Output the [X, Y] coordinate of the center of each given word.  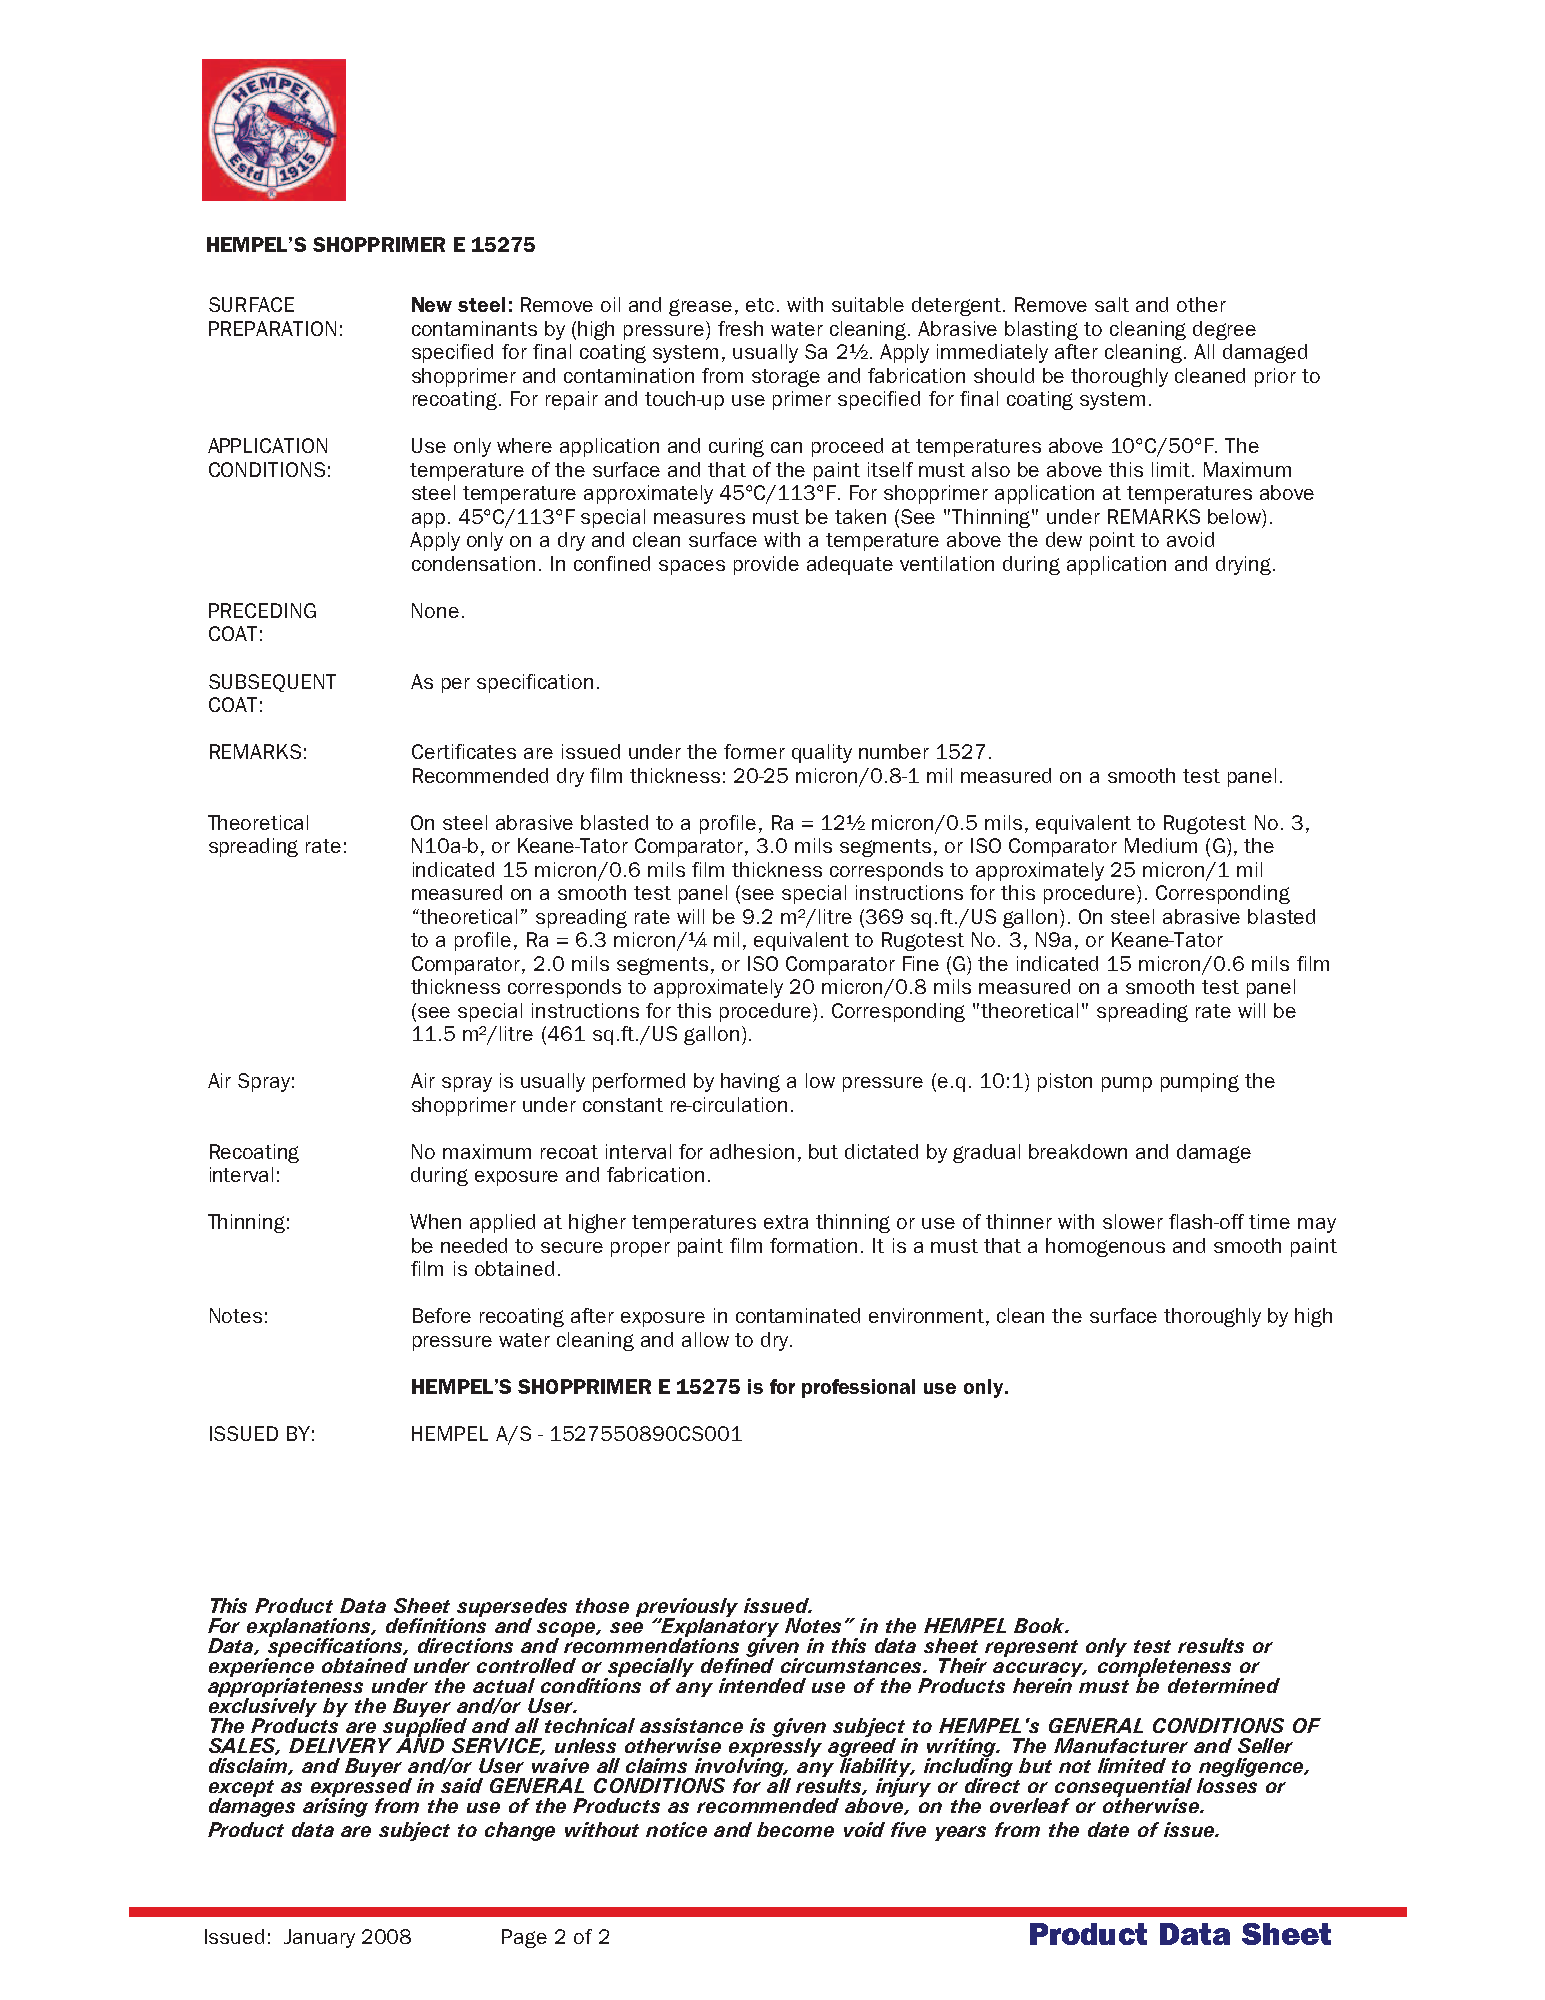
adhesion [752, 1151]
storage [786, 378]
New [432, 304]
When [435, 1221]
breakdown [1078, 1151]
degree [1224, 330]
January [319, 1938]
